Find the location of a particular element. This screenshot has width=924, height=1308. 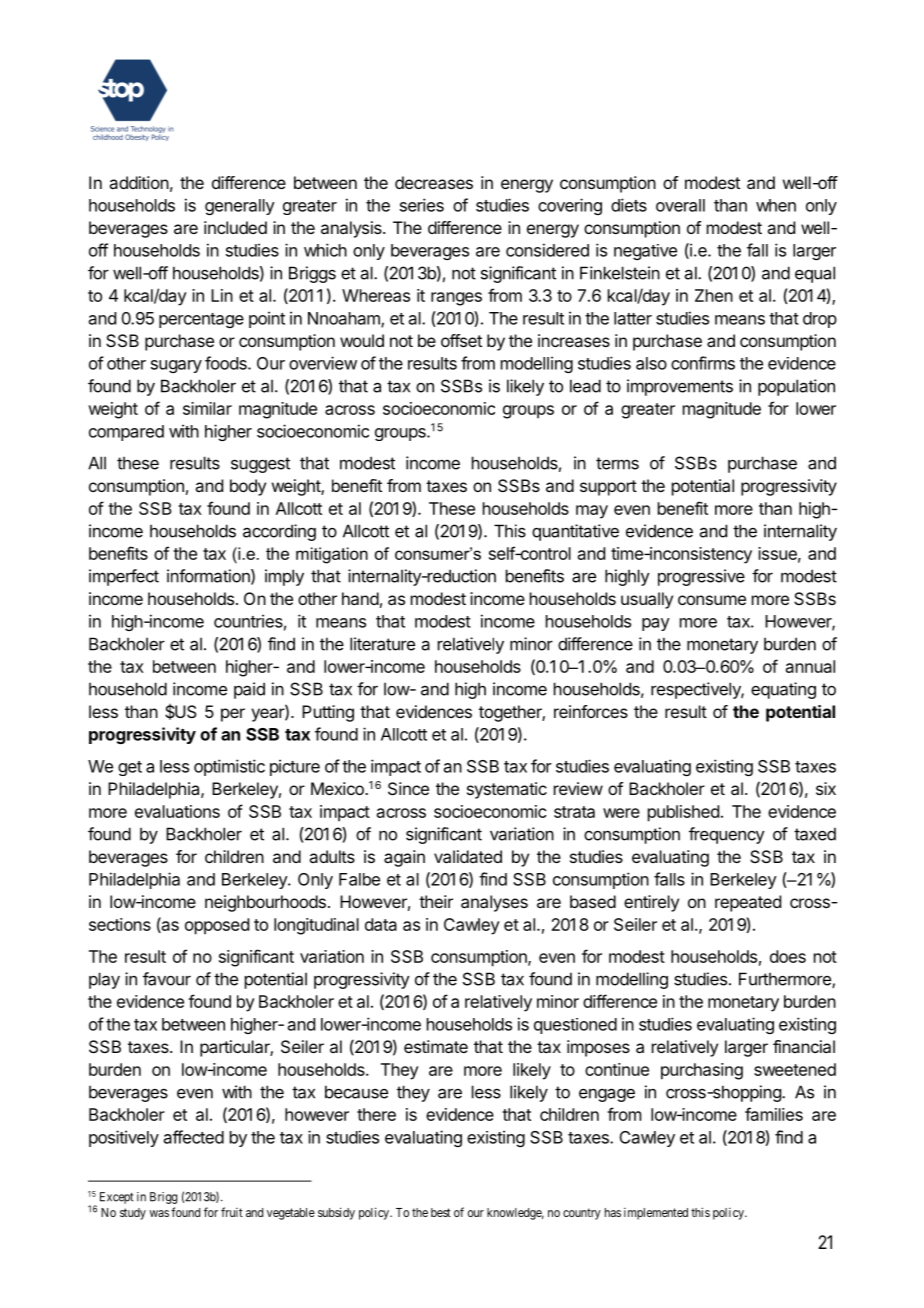

equating is located at coordinates (783, 690).
